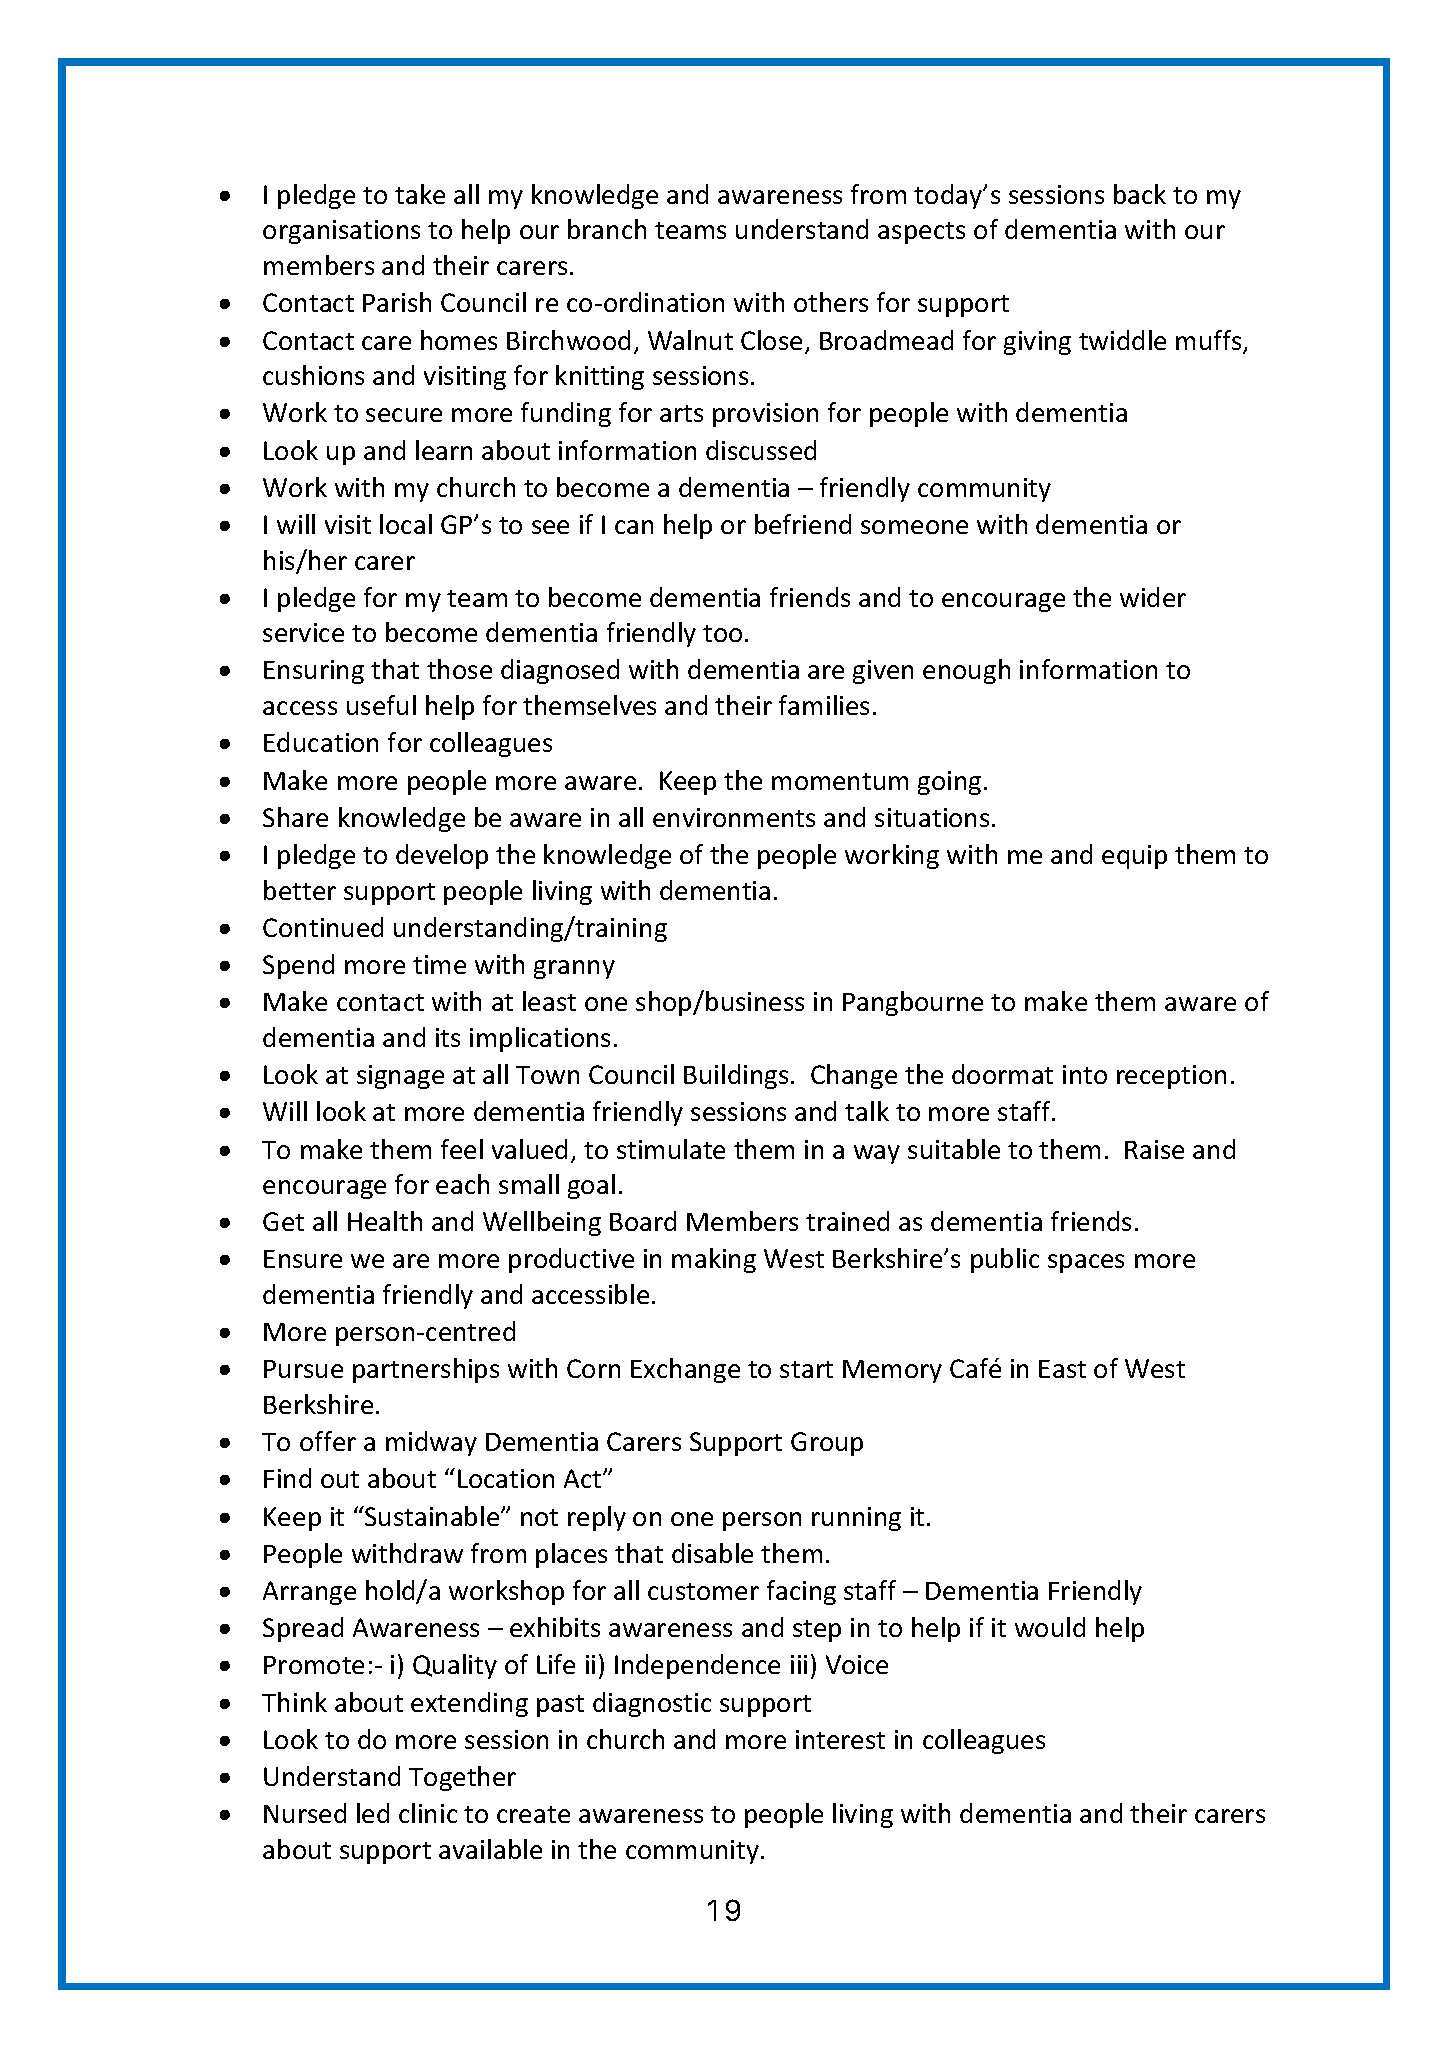  Describe the element at coordinates (428, 1813) in the screenshot. I see `clinic` at that location.
